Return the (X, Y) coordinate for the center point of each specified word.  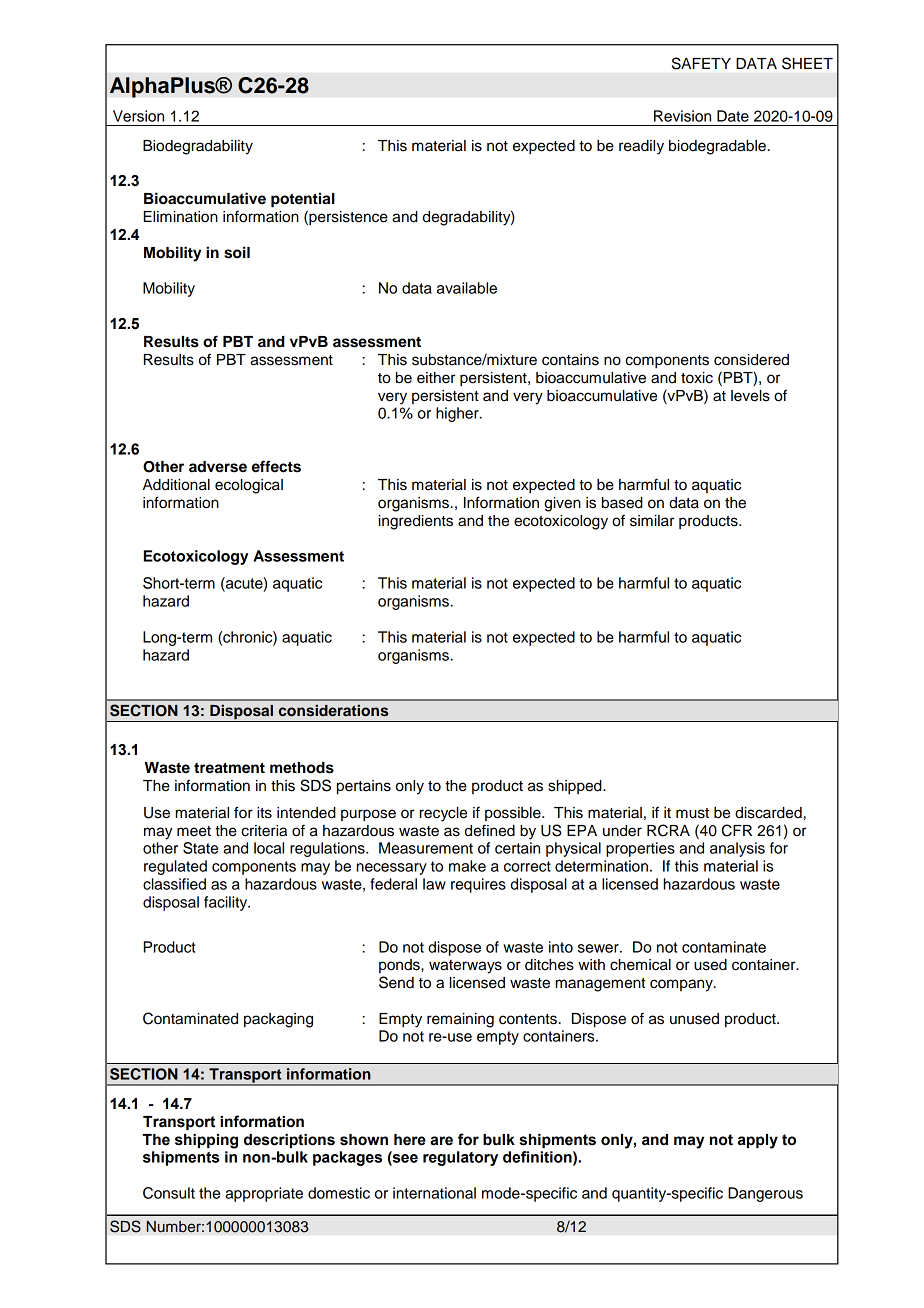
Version (138, 116)
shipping (206, 1141)
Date (733, 116)
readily (641, 147)
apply (758, 1141)
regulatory (460, 1158)
